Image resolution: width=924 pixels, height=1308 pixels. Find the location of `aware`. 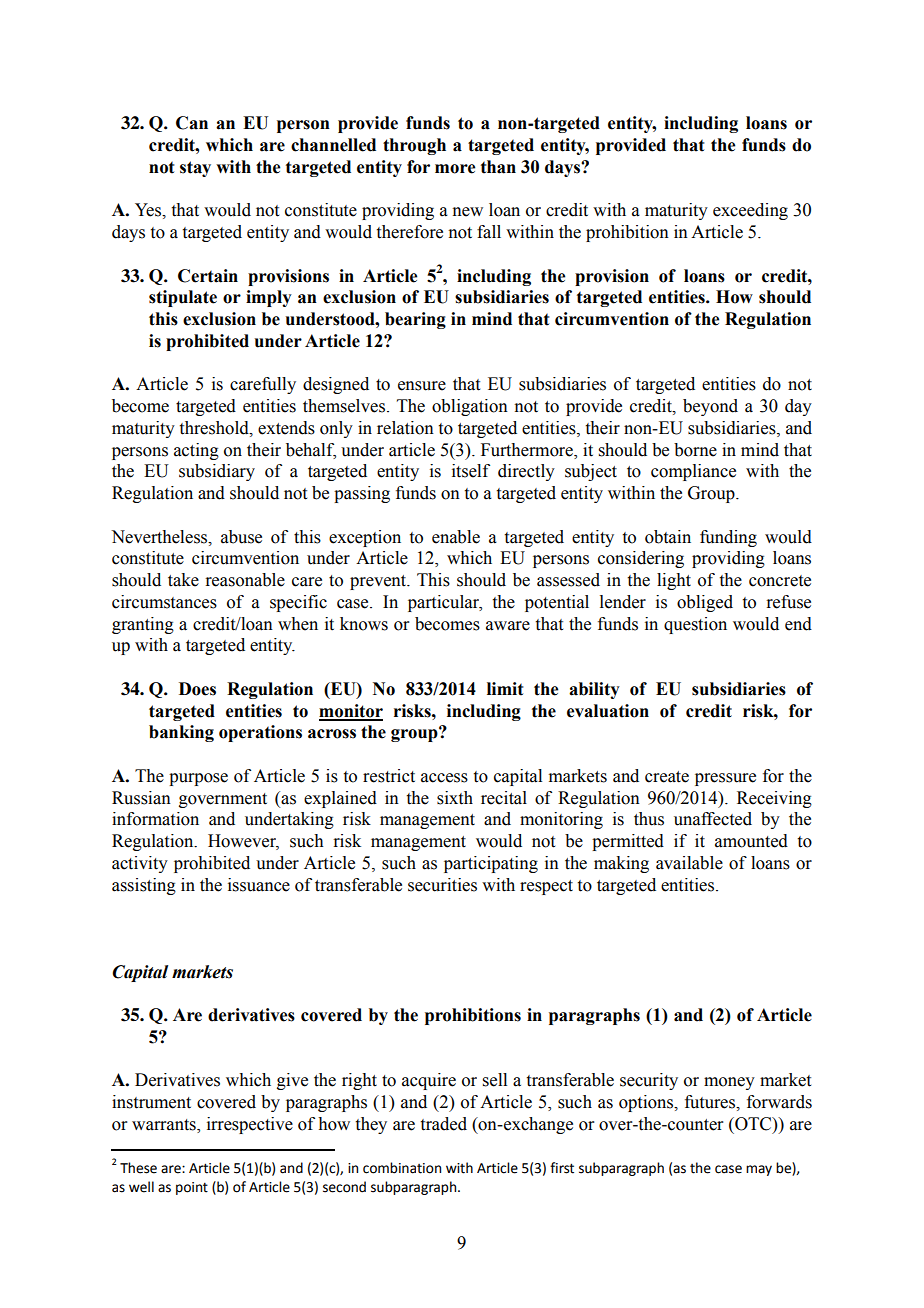

aware is located at coordinates (508, 626).
